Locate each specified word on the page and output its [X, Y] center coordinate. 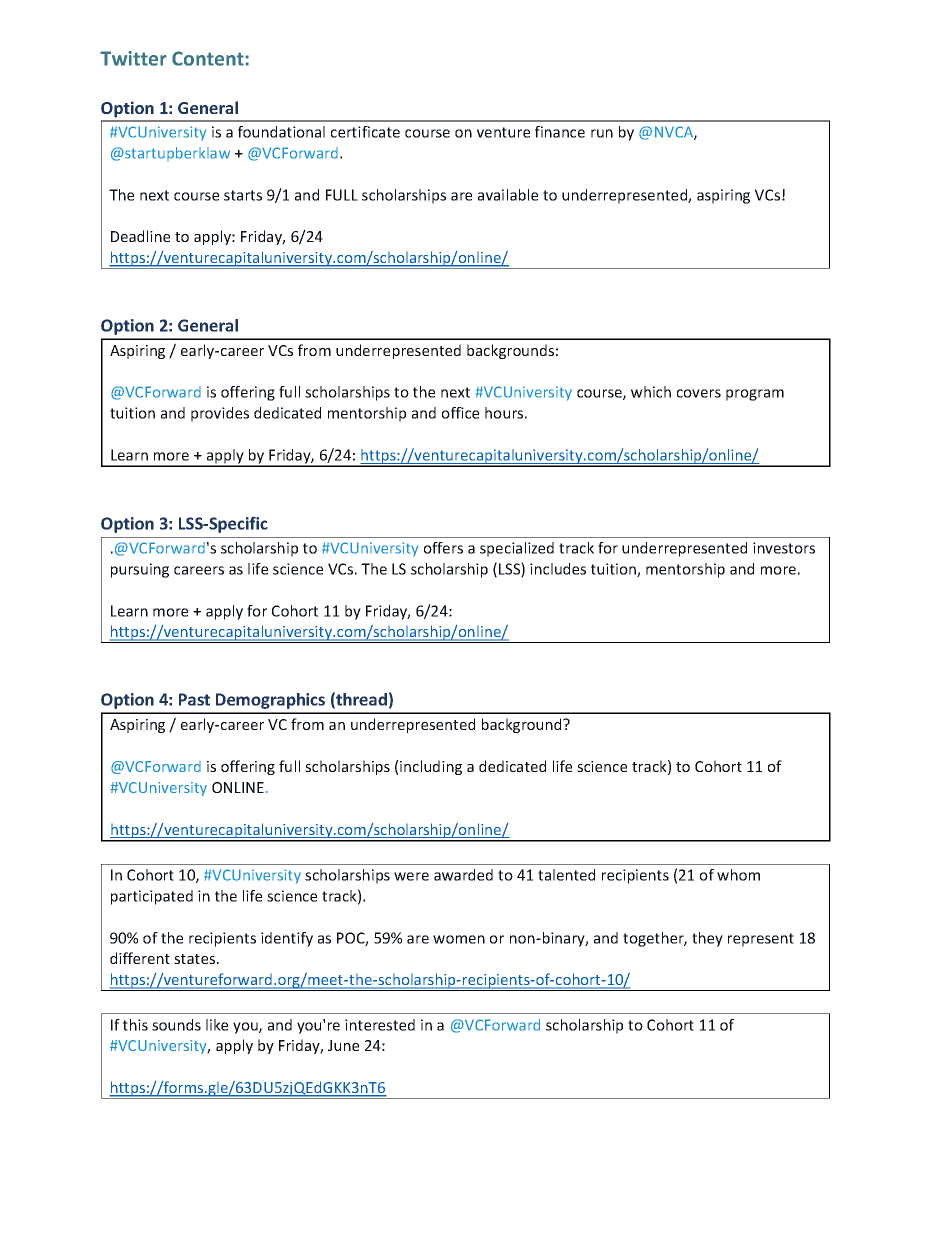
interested [380, 1025]
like [217, 1025]
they [707, 939]
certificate [365, 132]
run [602, 133]
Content [209, 58]
